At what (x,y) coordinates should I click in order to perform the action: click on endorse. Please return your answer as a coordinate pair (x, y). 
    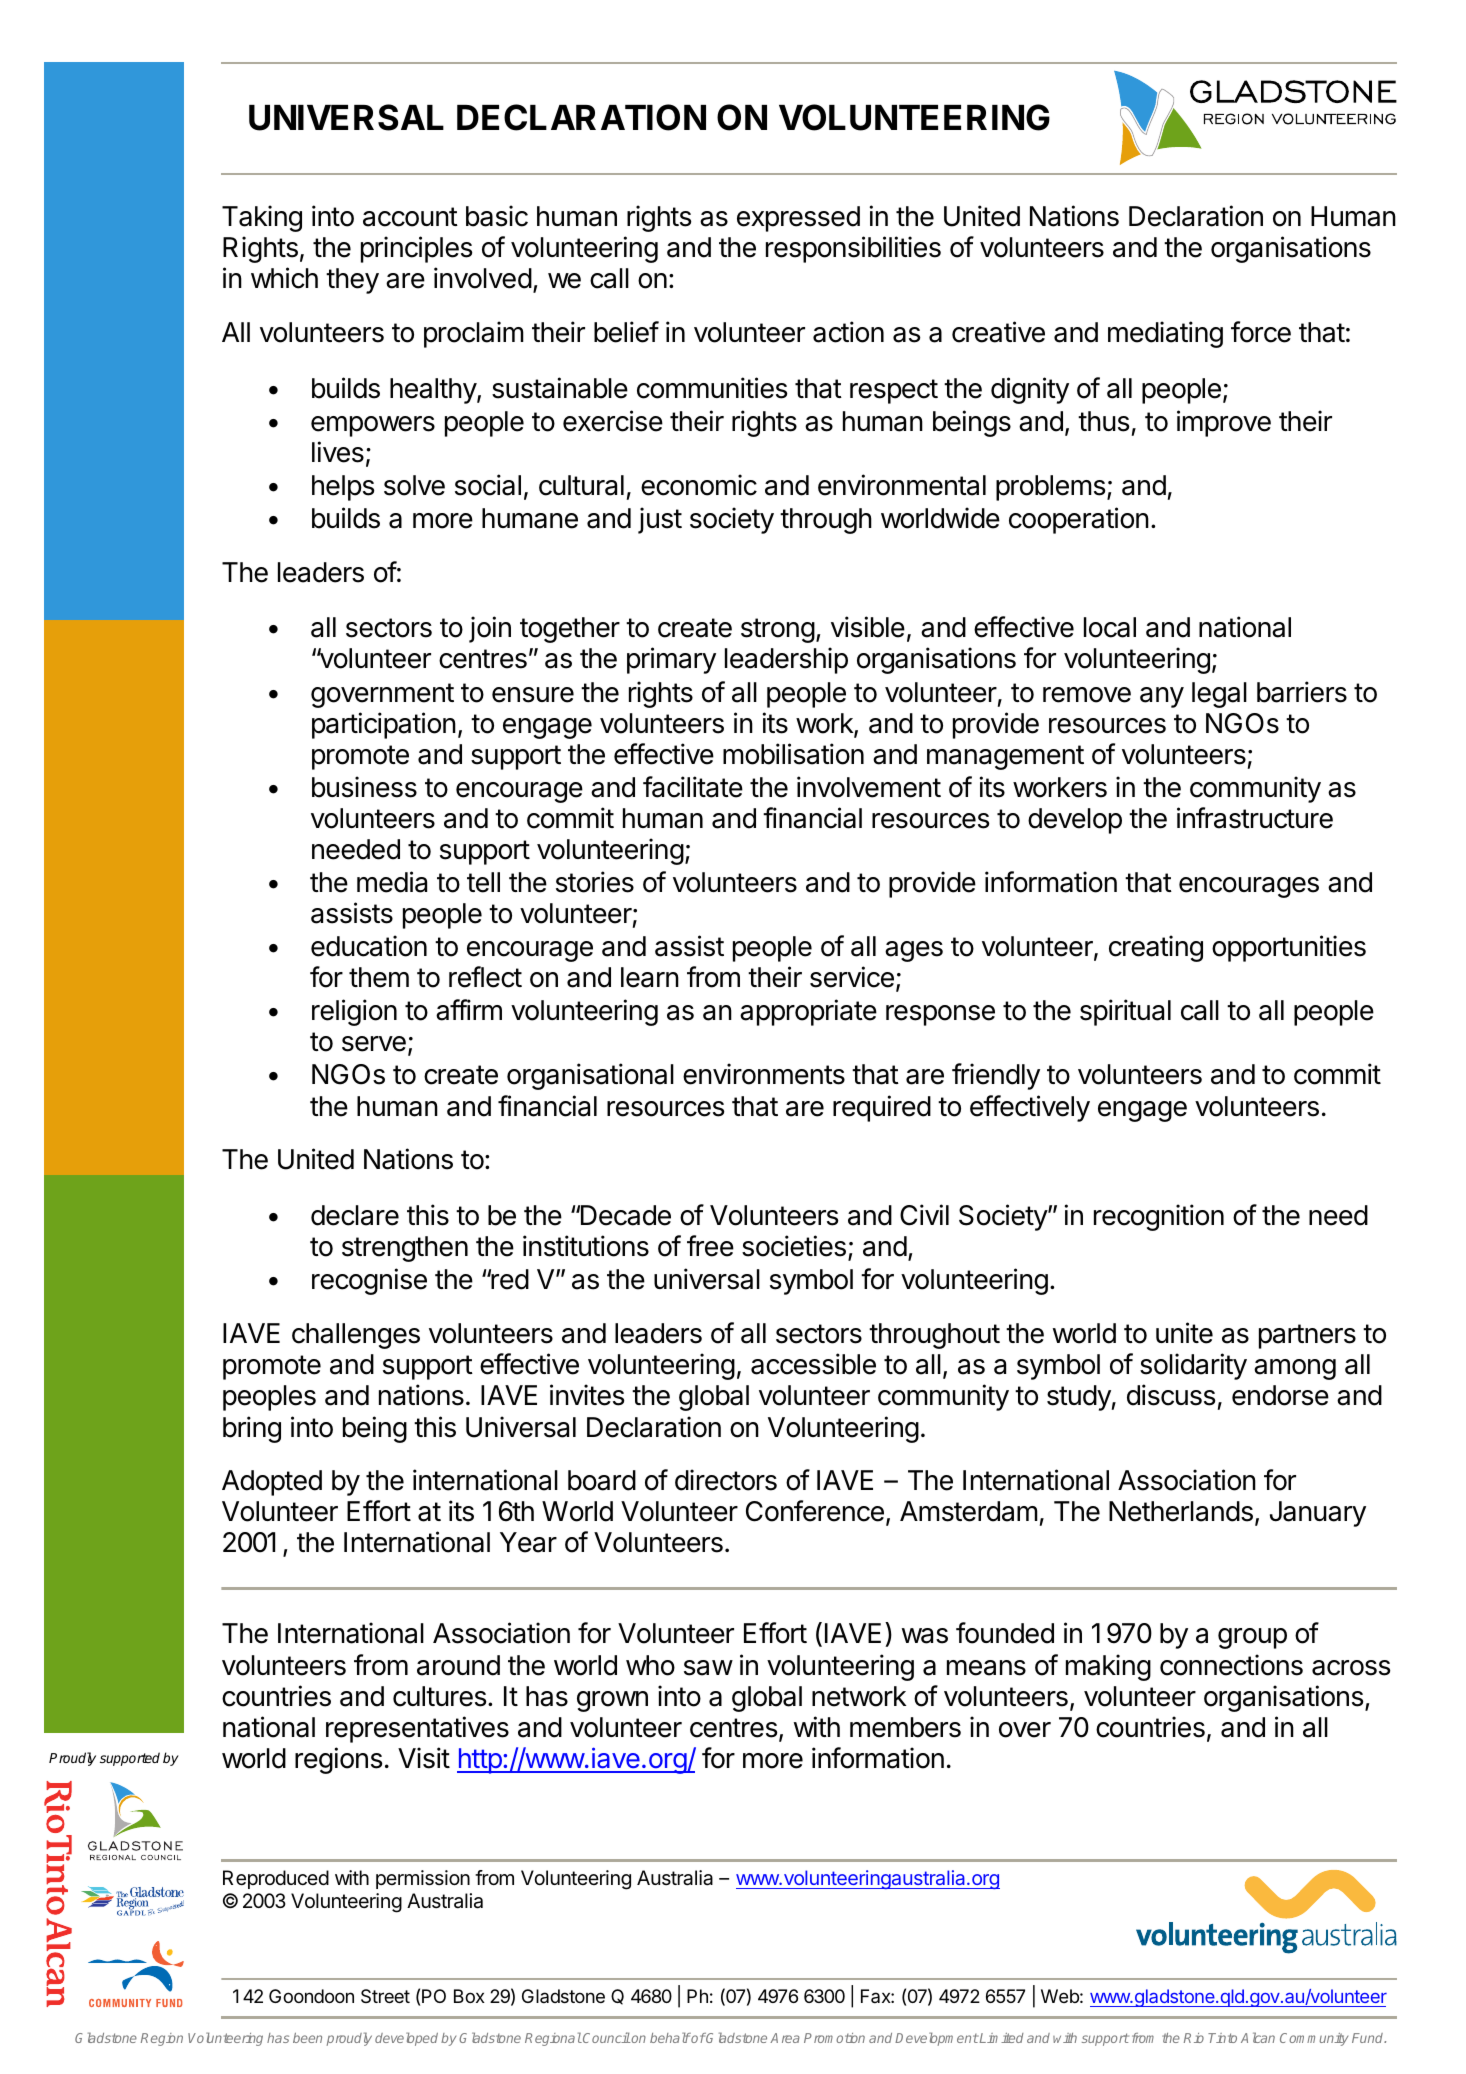
    Looking at the image, I should click on (1280, 1395).
